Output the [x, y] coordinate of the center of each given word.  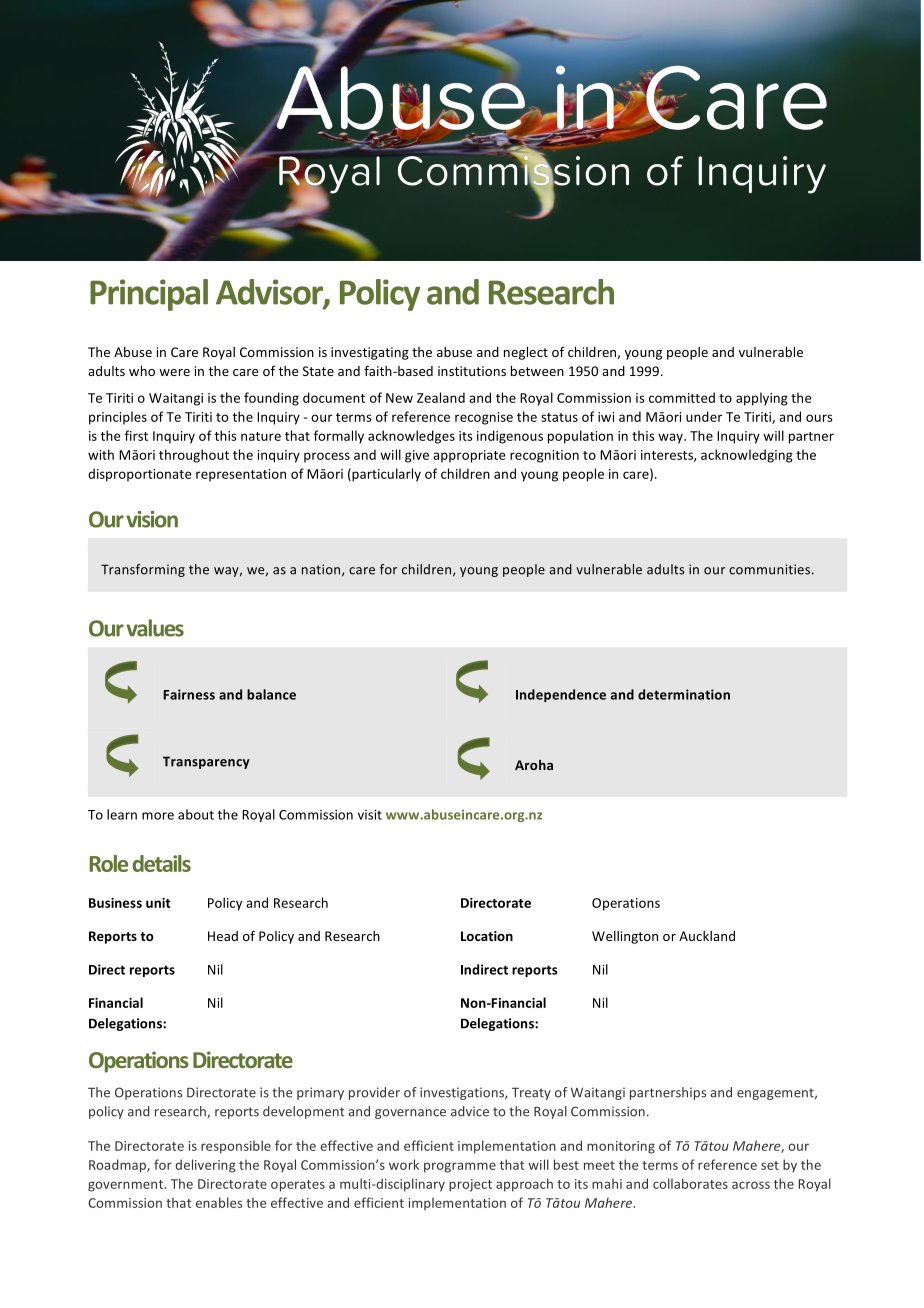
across [751, 1185]
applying [762, 399]
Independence [561, 695]
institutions [472, 371]
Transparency [206, 762]
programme [460, 1167]
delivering [205, 1166]
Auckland [707, 936]
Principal [149, 295]
